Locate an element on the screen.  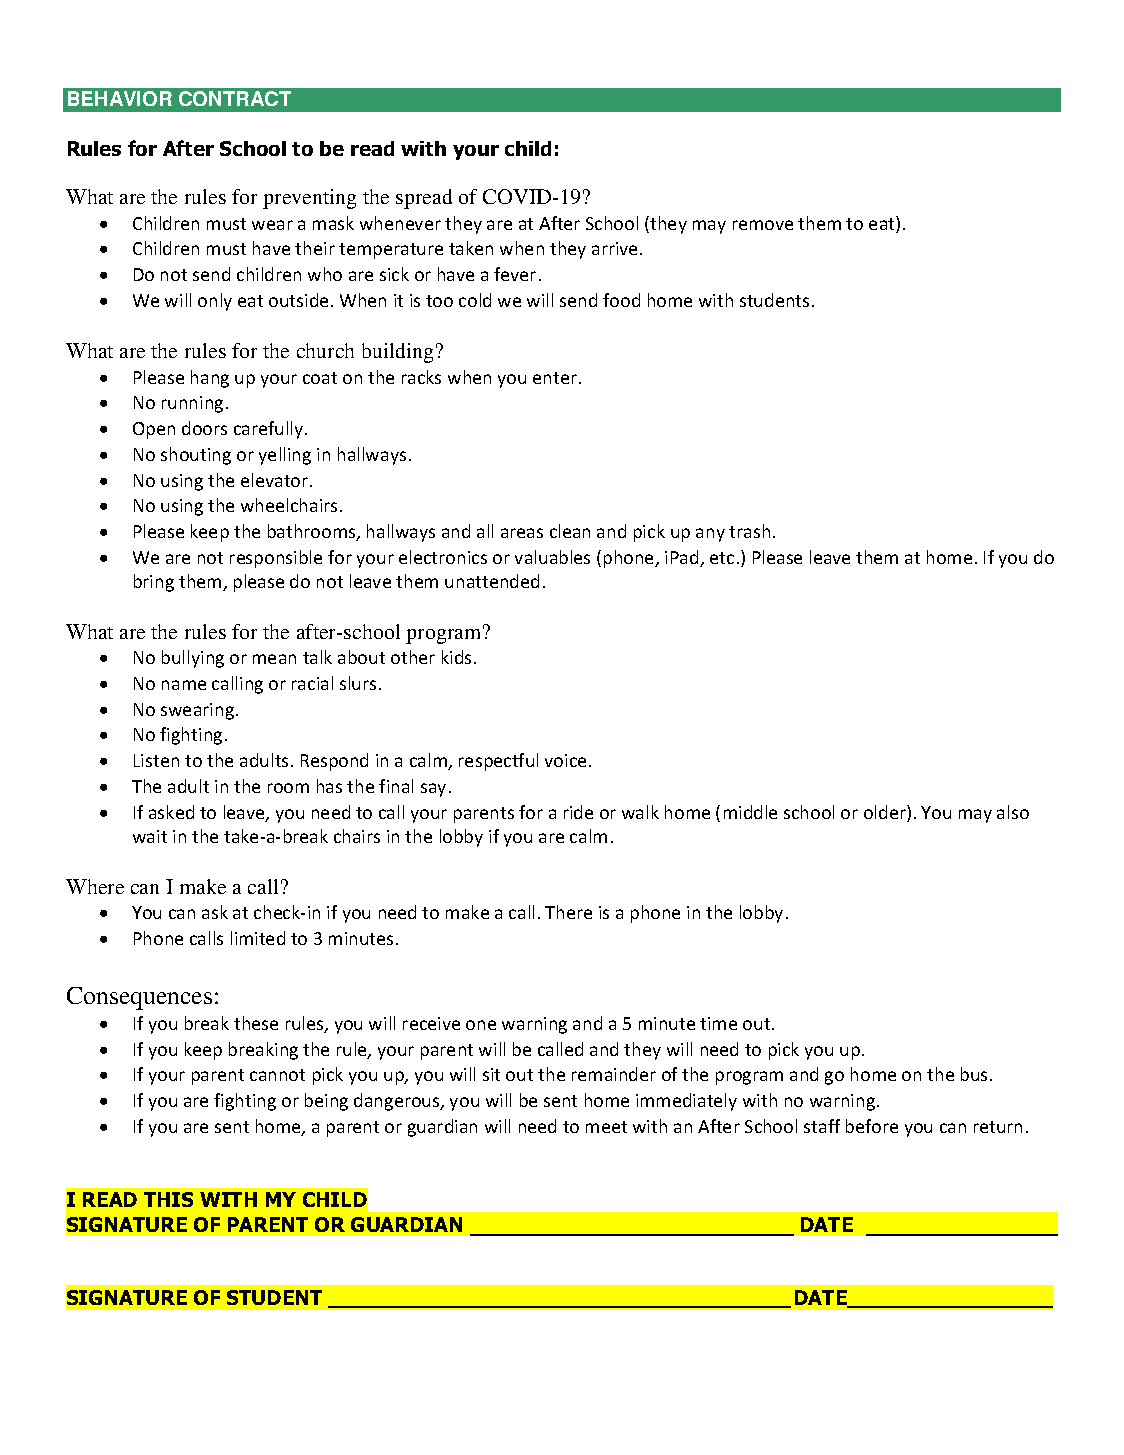
remove is located at coordinates (763, 225).
